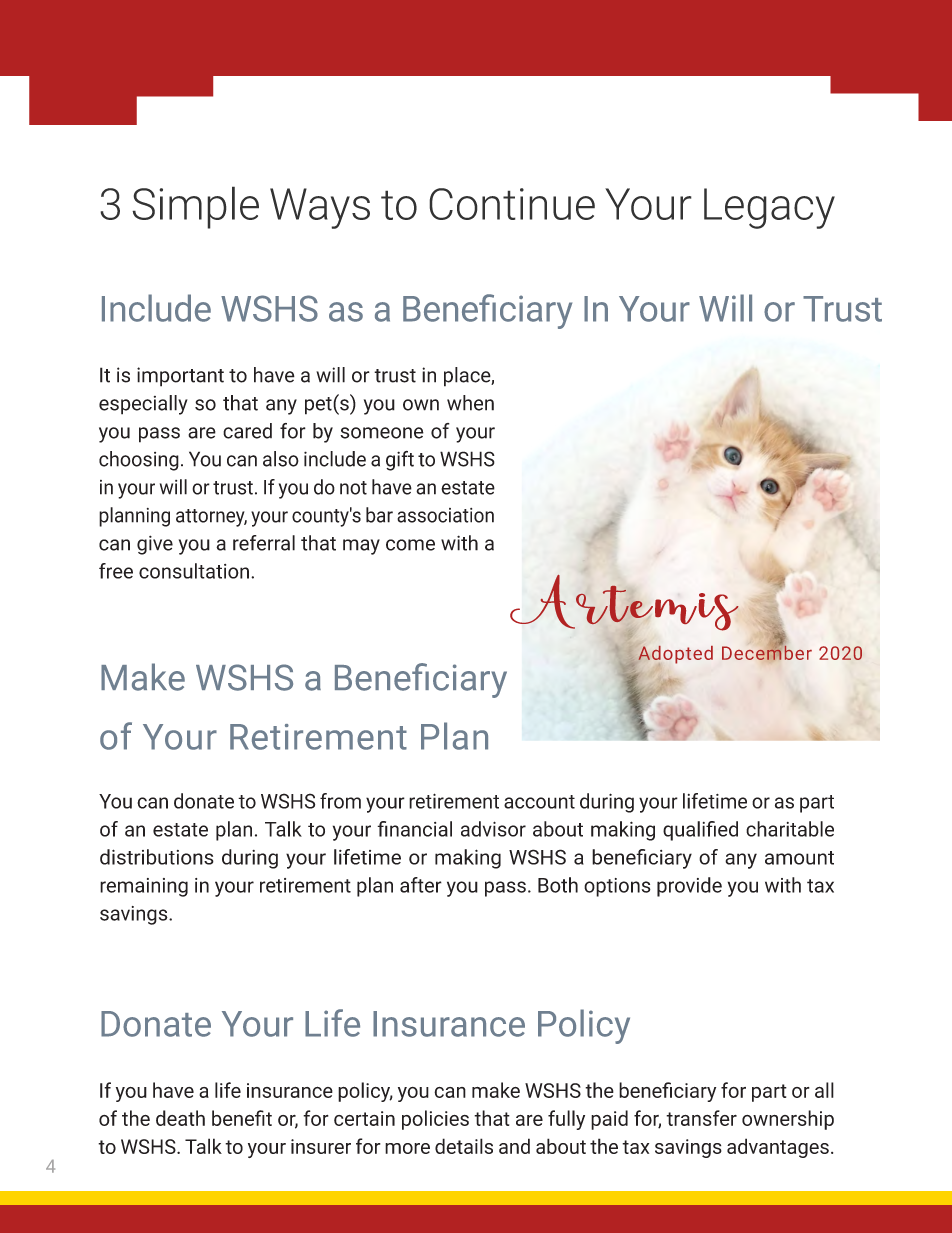 The image size is (952, 1233). Describe the element at coordinates (624, 606) in the image. I see `Artemis` at that location.
